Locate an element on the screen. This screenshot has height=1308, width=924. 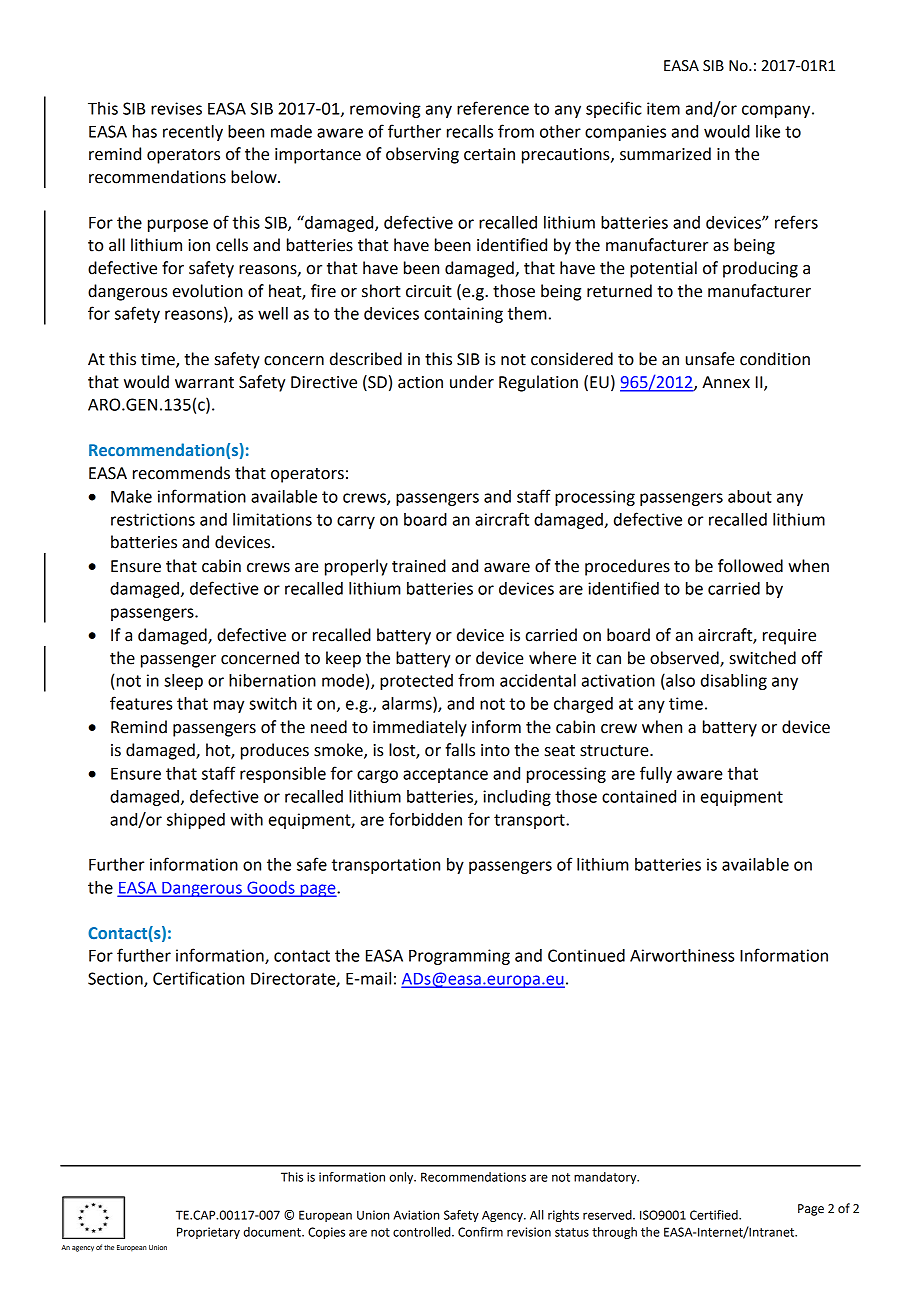
warrant is located at coordinates (204, 383).
